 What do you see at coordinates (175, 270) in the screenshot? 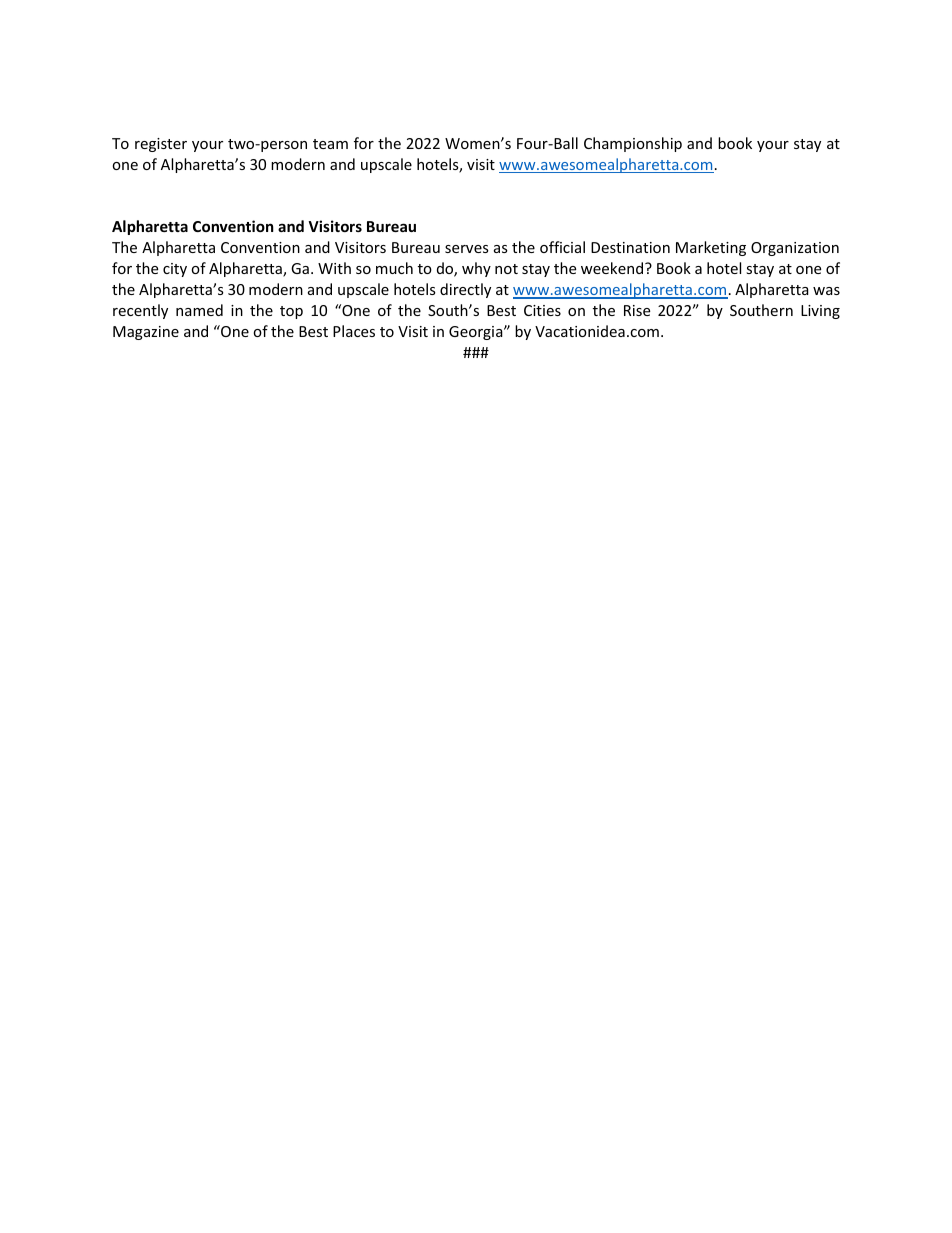
I see `city` at bounding box center [175, 270].
